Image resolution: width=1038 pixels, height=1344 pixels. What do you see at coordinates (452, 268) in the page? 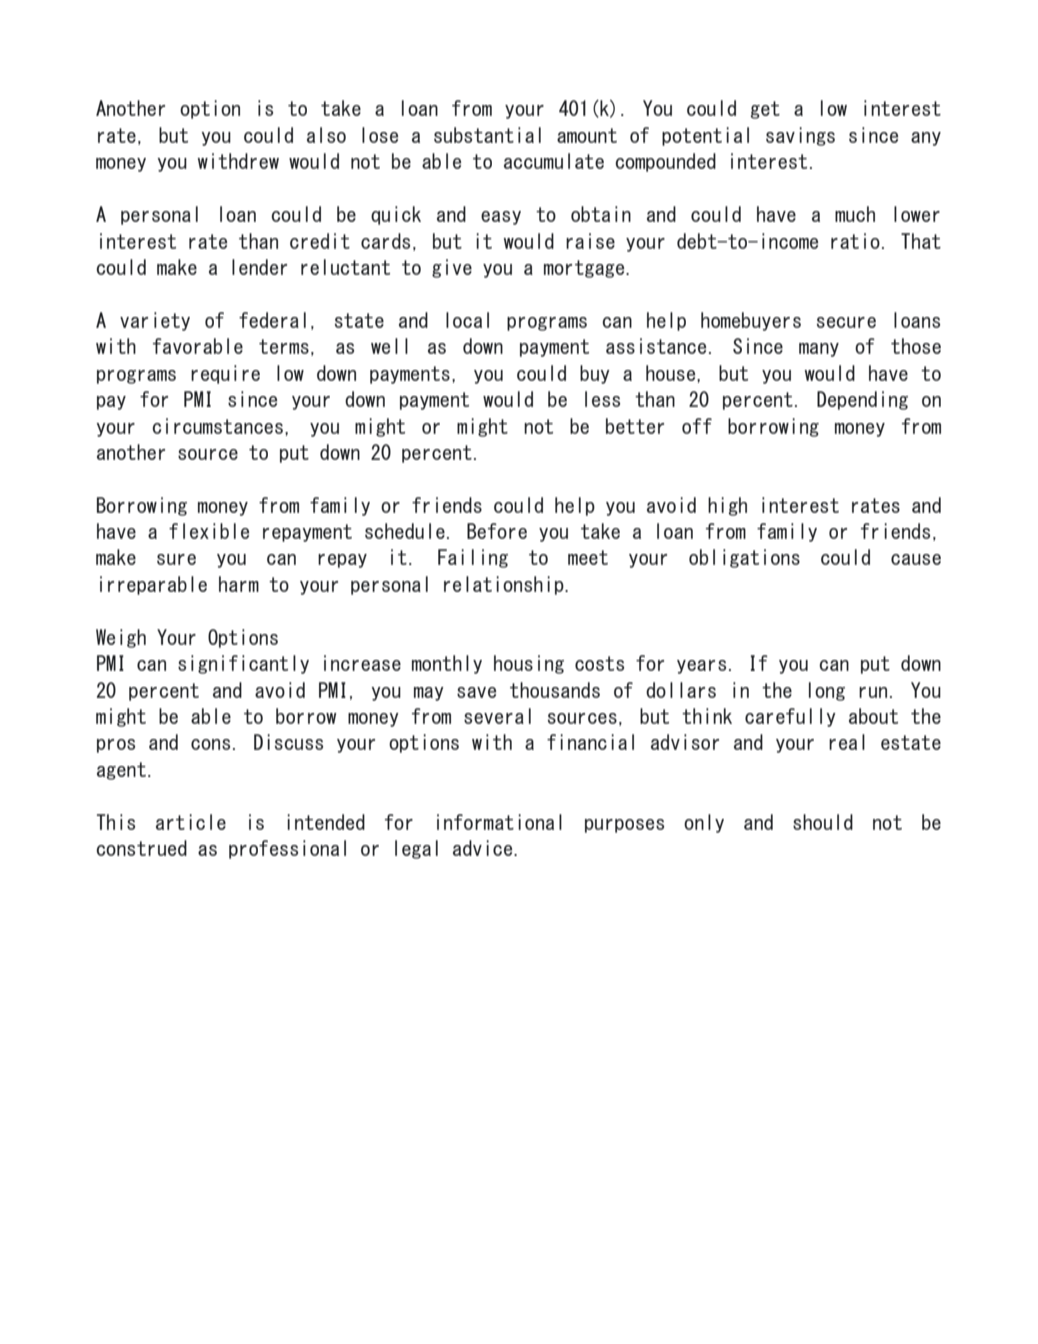
I see `give` at bounding box center [452, 268].
